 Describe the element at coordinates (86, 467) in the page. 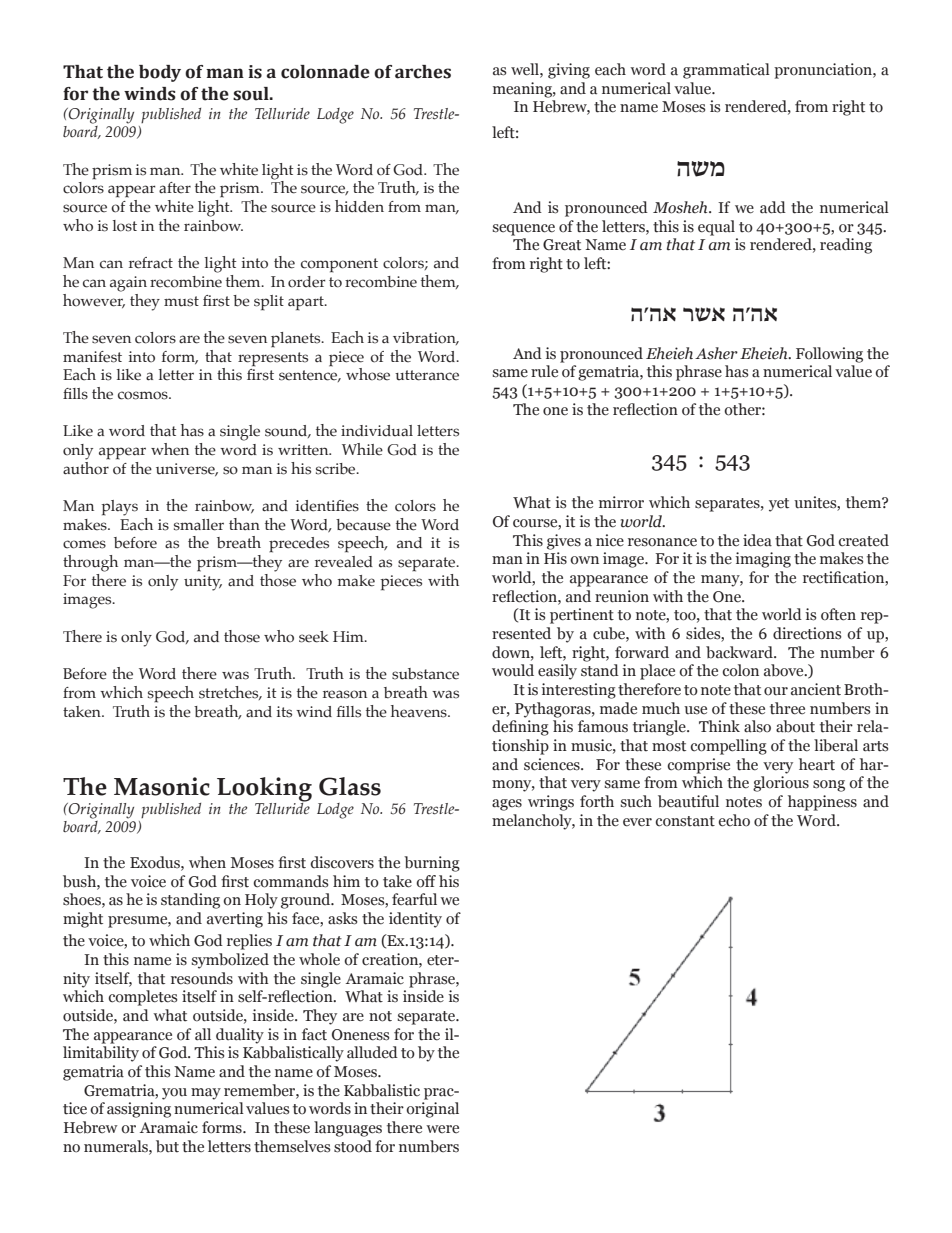

I see `author` at that location.
